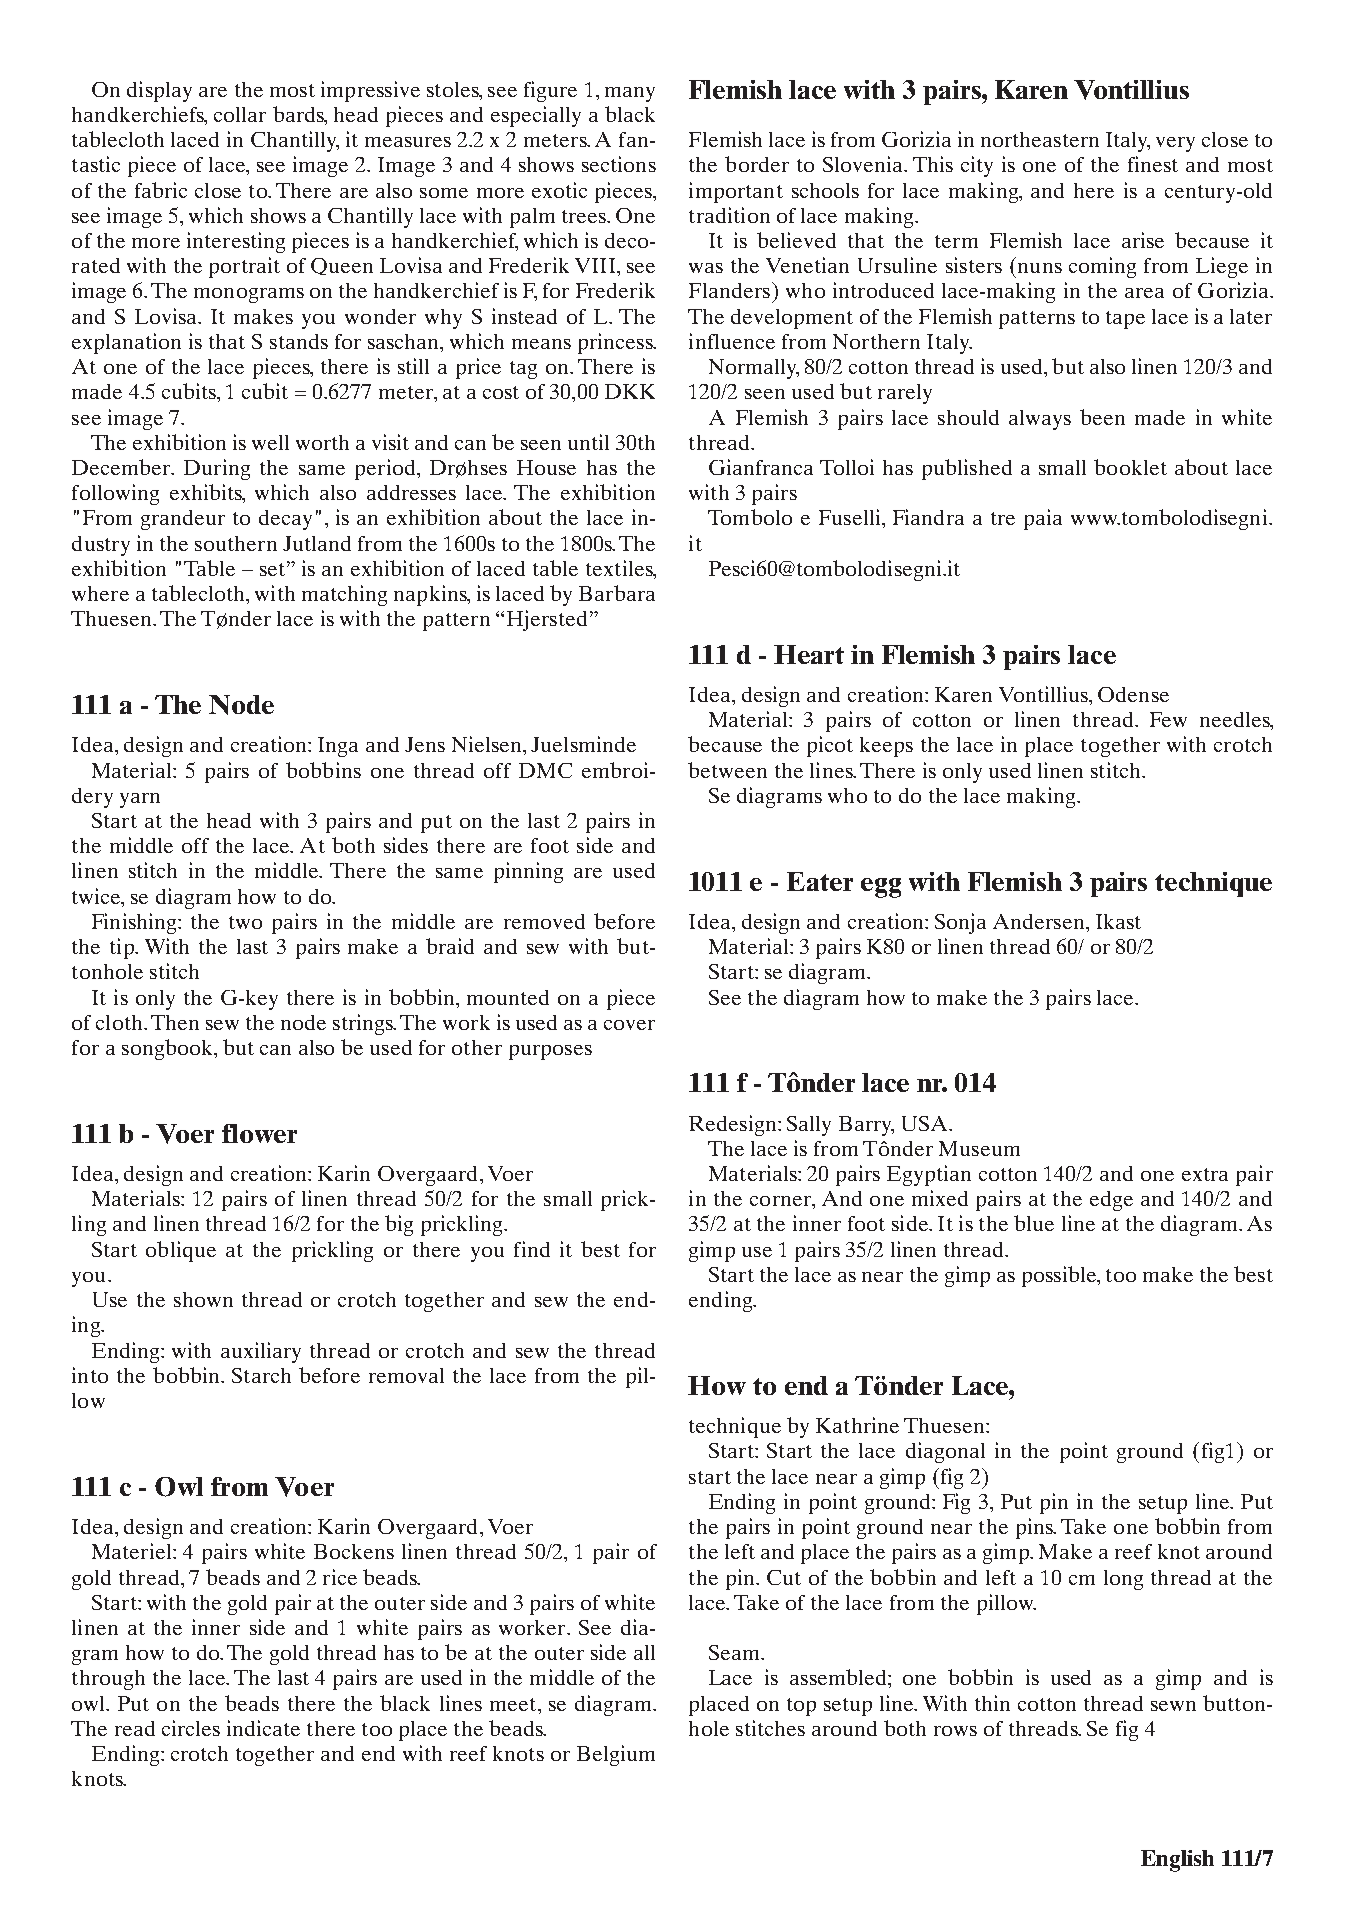 This screenshot has width=1364, height=1930. Describe the element at coordinates (616, 1755) in the screenshot. I see `Belgium` at that location.
